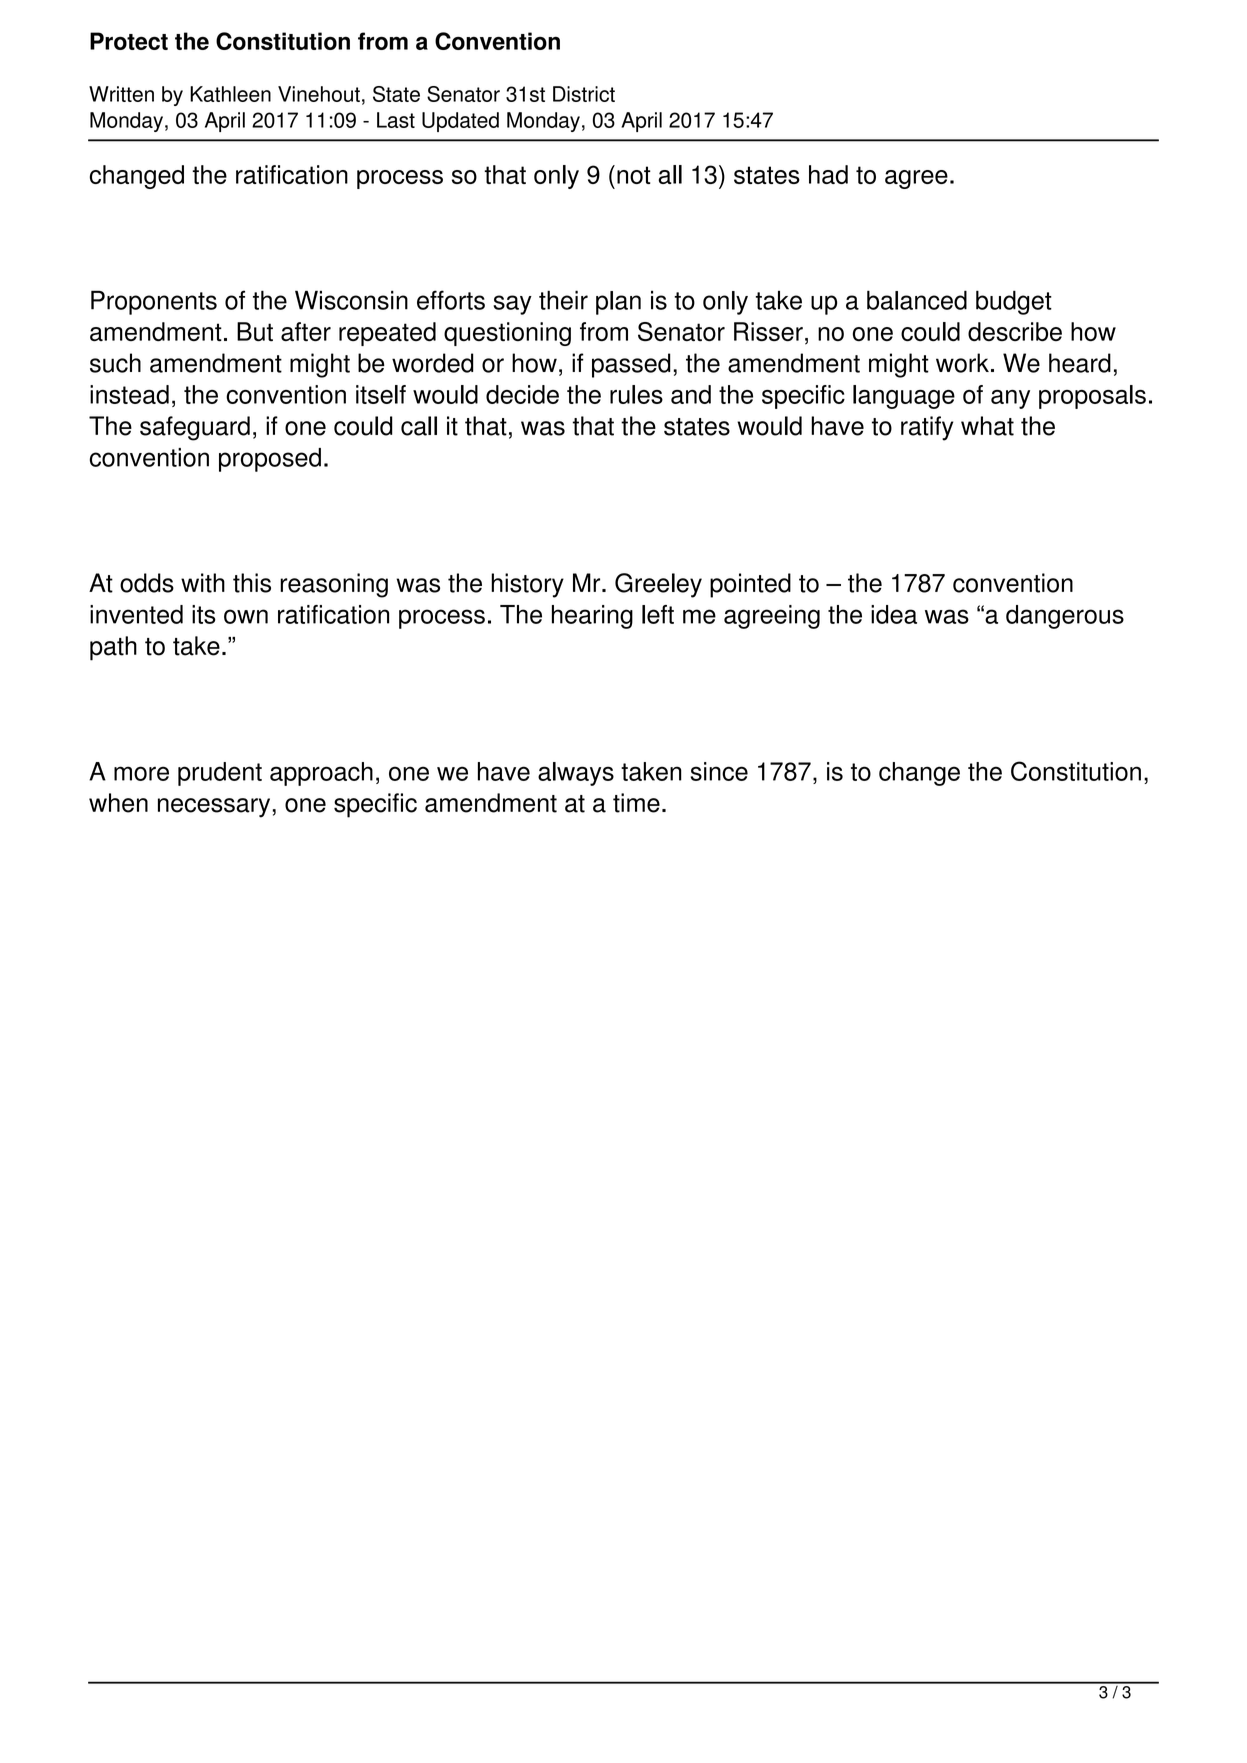 The height and width of the screenshot is (1763, 1247). I want to click on hearing, so click(592, 617).
